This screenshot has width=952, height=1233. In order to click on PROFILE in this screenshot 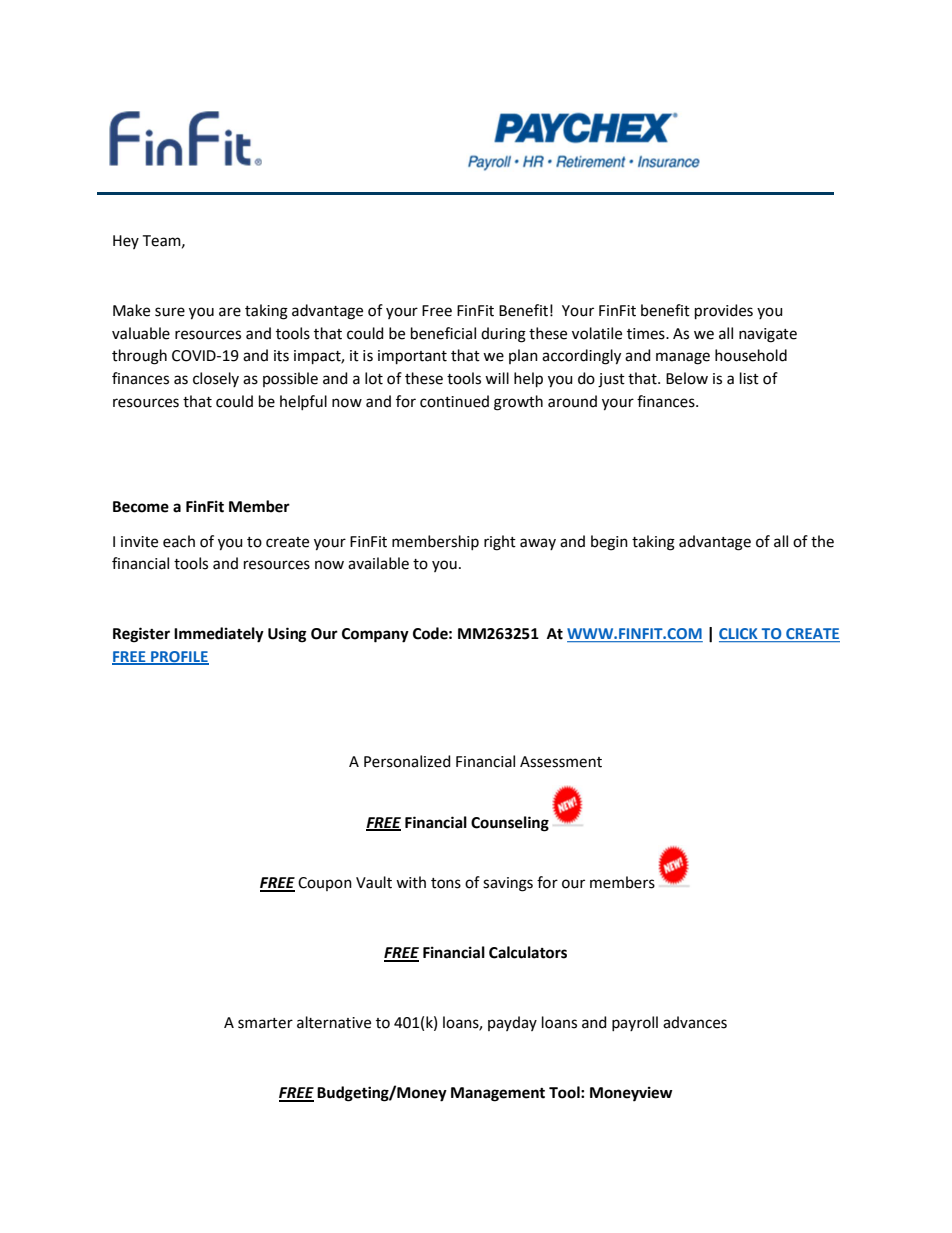, I will do `click(179, 658)`.
